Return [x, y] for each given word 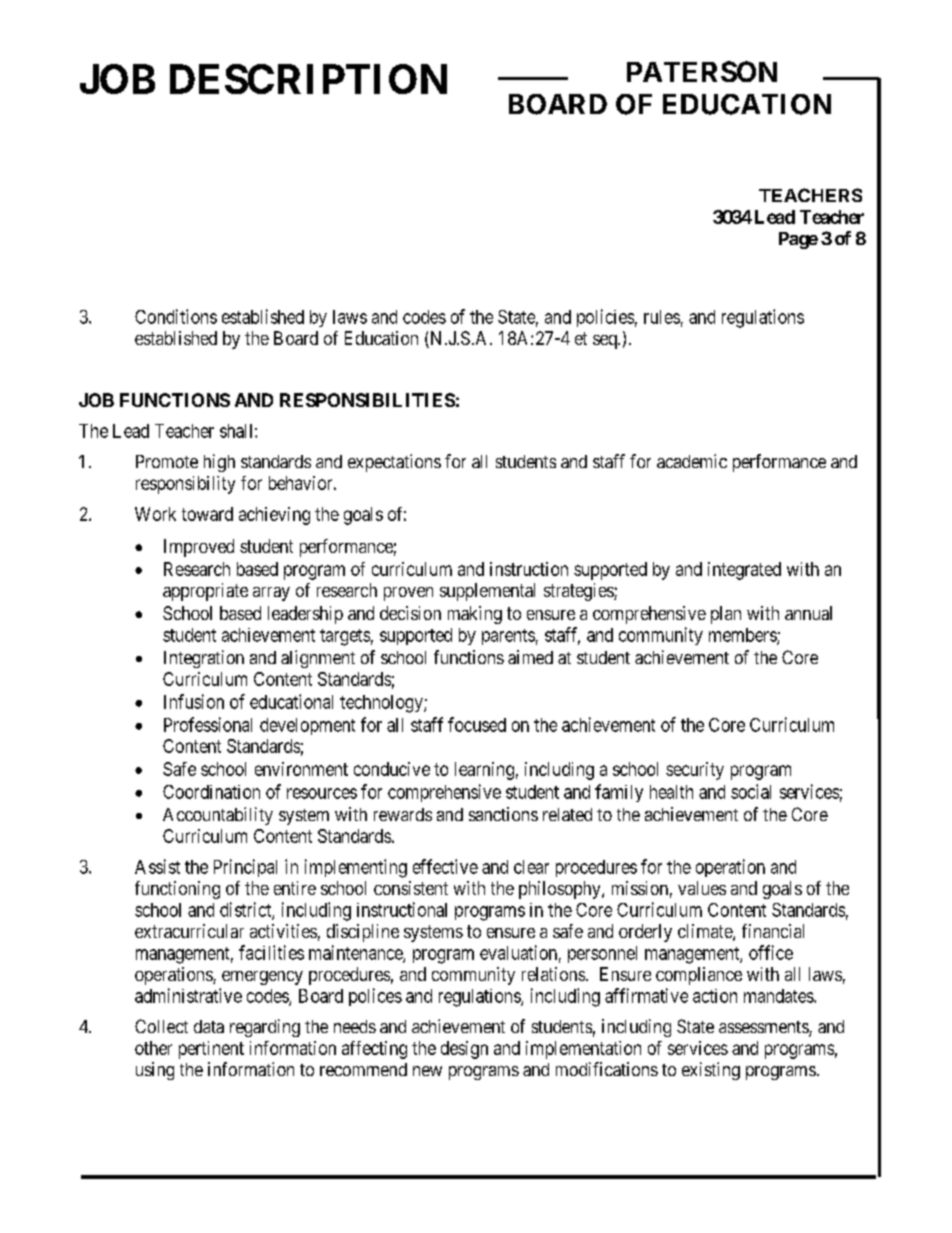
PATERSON [702, 71]
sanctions [503, 814]
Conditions [176, 316]
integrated [744, 571]
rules [662, 317]
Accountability [218, 816]
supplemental [487, 592]
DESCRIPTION [308, 79]
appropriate [205, 592]
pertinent [211, 1050]
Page [798, 240]
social [751, 791]
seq [606, 342]
